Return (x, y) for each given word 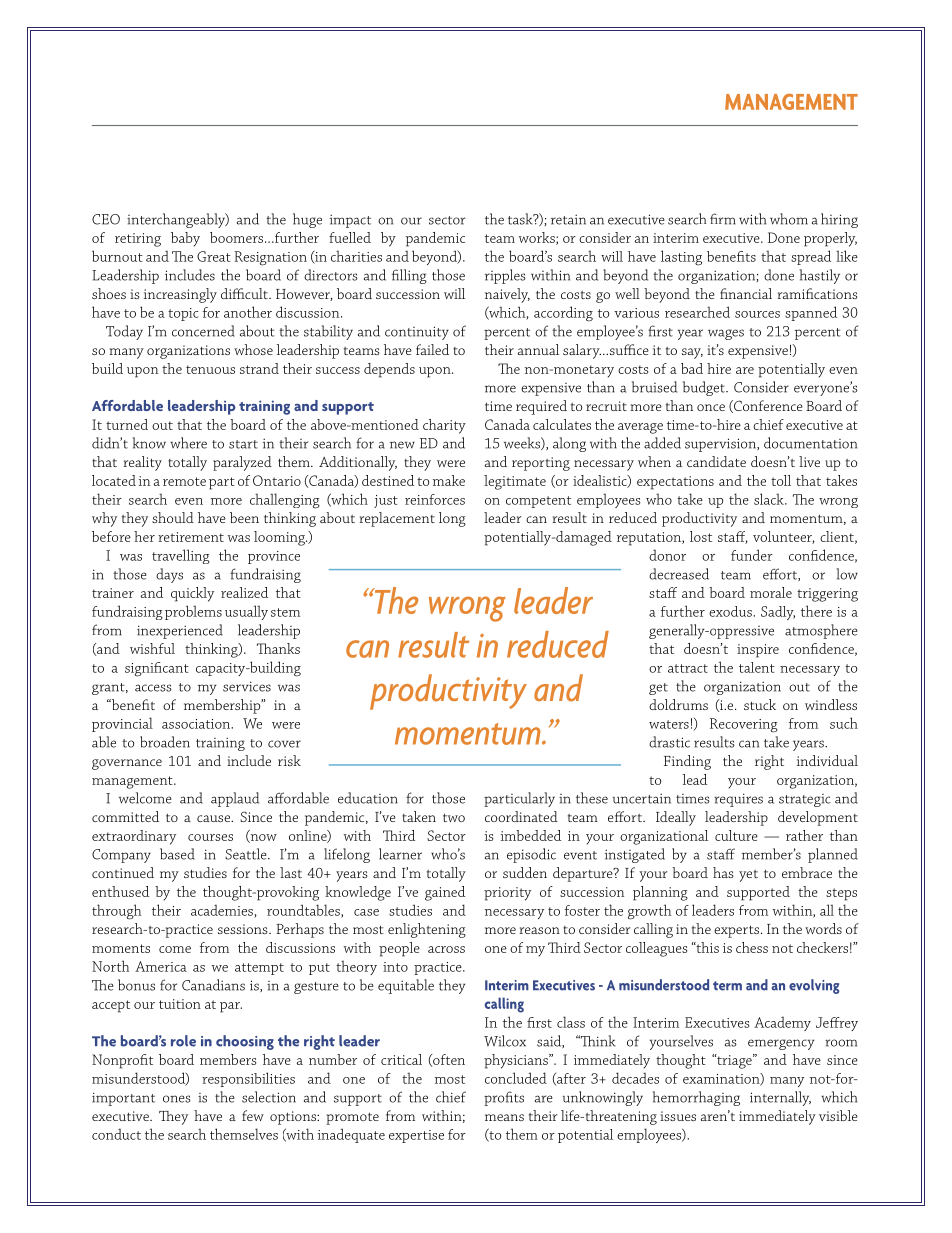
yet (748, 876)
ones (177, 1099)
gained (445, 893)
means (504, 1117)
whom (789, 219)
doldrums (678, 704)
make (449, 480)
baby (185, 239)
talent (757, 667)
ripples (505, 276)
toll (781, 480)
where (188, 443)
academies (223, 911)
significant (157, 669)
